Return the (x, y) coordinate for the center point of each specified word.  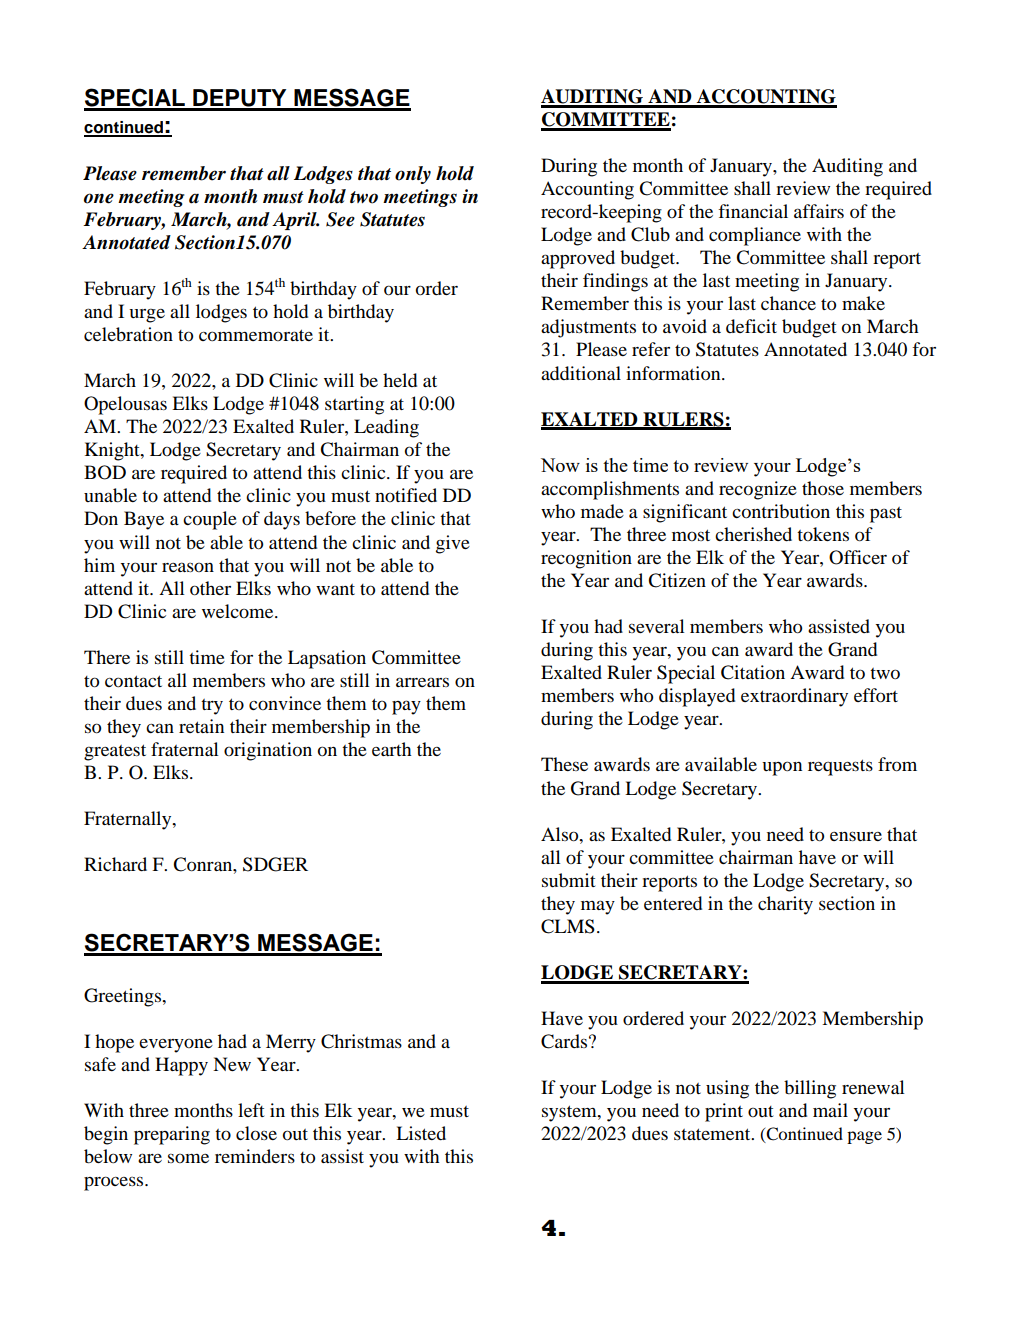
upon (782, 768)
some (188, 1158)
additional (581, 373)
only (413, 175)
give (453, 544)
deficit (751, 326)
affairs (819, 211)
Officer (858, 557)
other (210, 588)
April (295, 221)
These (564, 764)
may (598, 907)
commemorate (256, 335)
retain (201, 726)
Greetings (124, 997)
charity (785, 905)
